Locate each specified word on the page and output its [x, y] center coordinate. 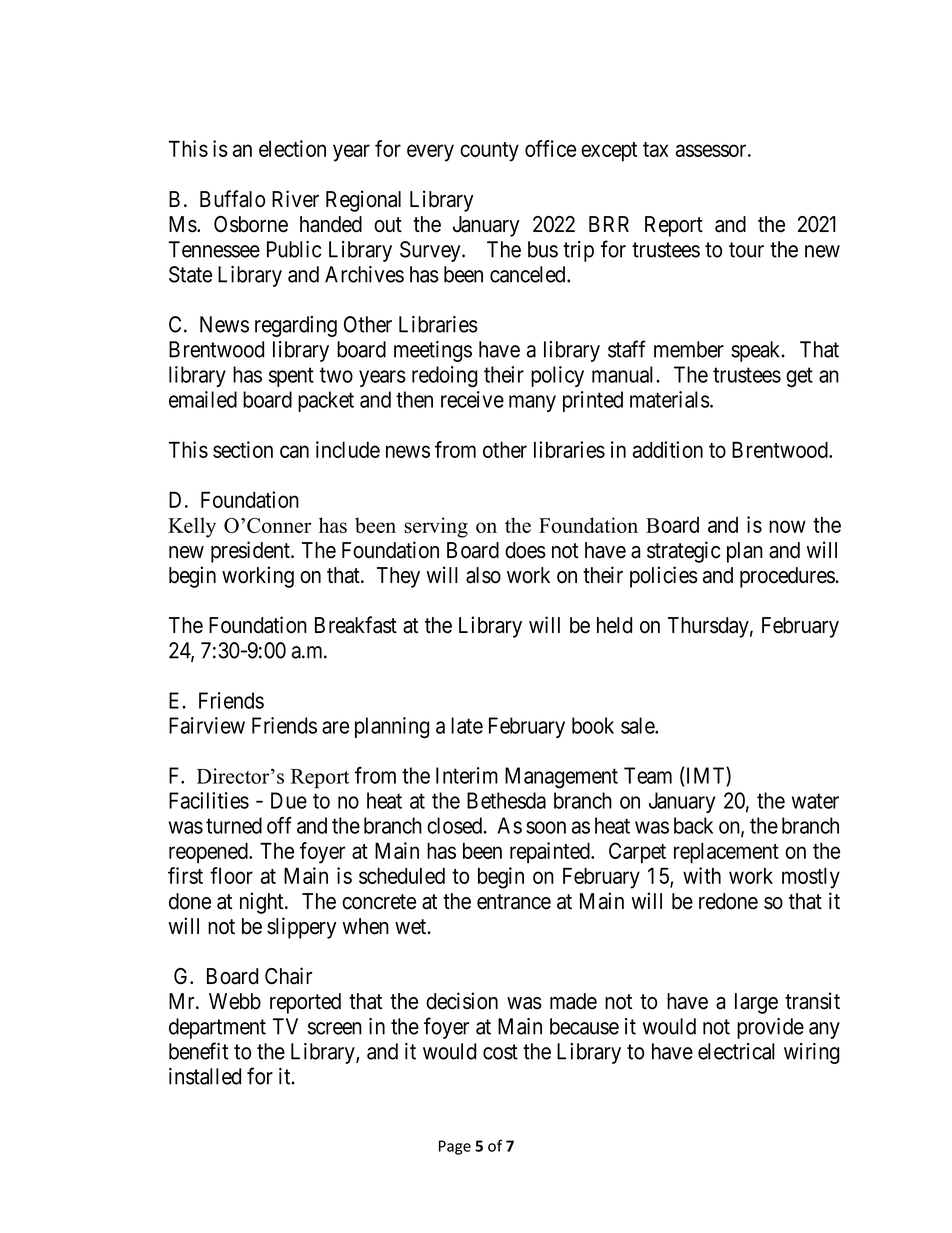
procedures [787, 577]
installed [205, 1076]
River [295, 199]
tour [746, 250]
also [483, 575]
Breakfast [356, 625]
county [489, 152]
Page [455, 1147]
